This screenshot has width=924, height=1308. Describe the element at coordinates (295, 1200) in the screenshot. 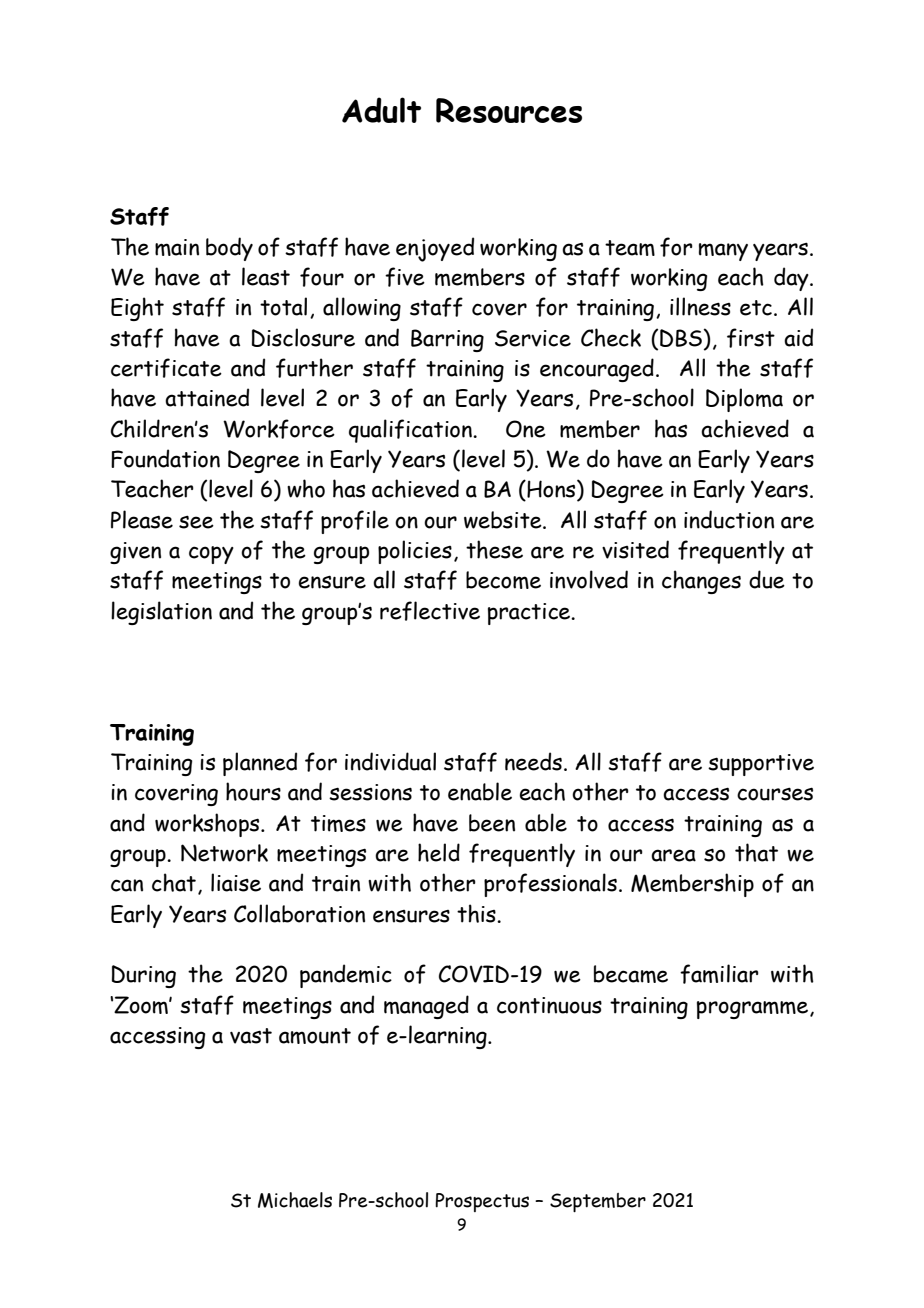

I see `Michaels` at that location.
